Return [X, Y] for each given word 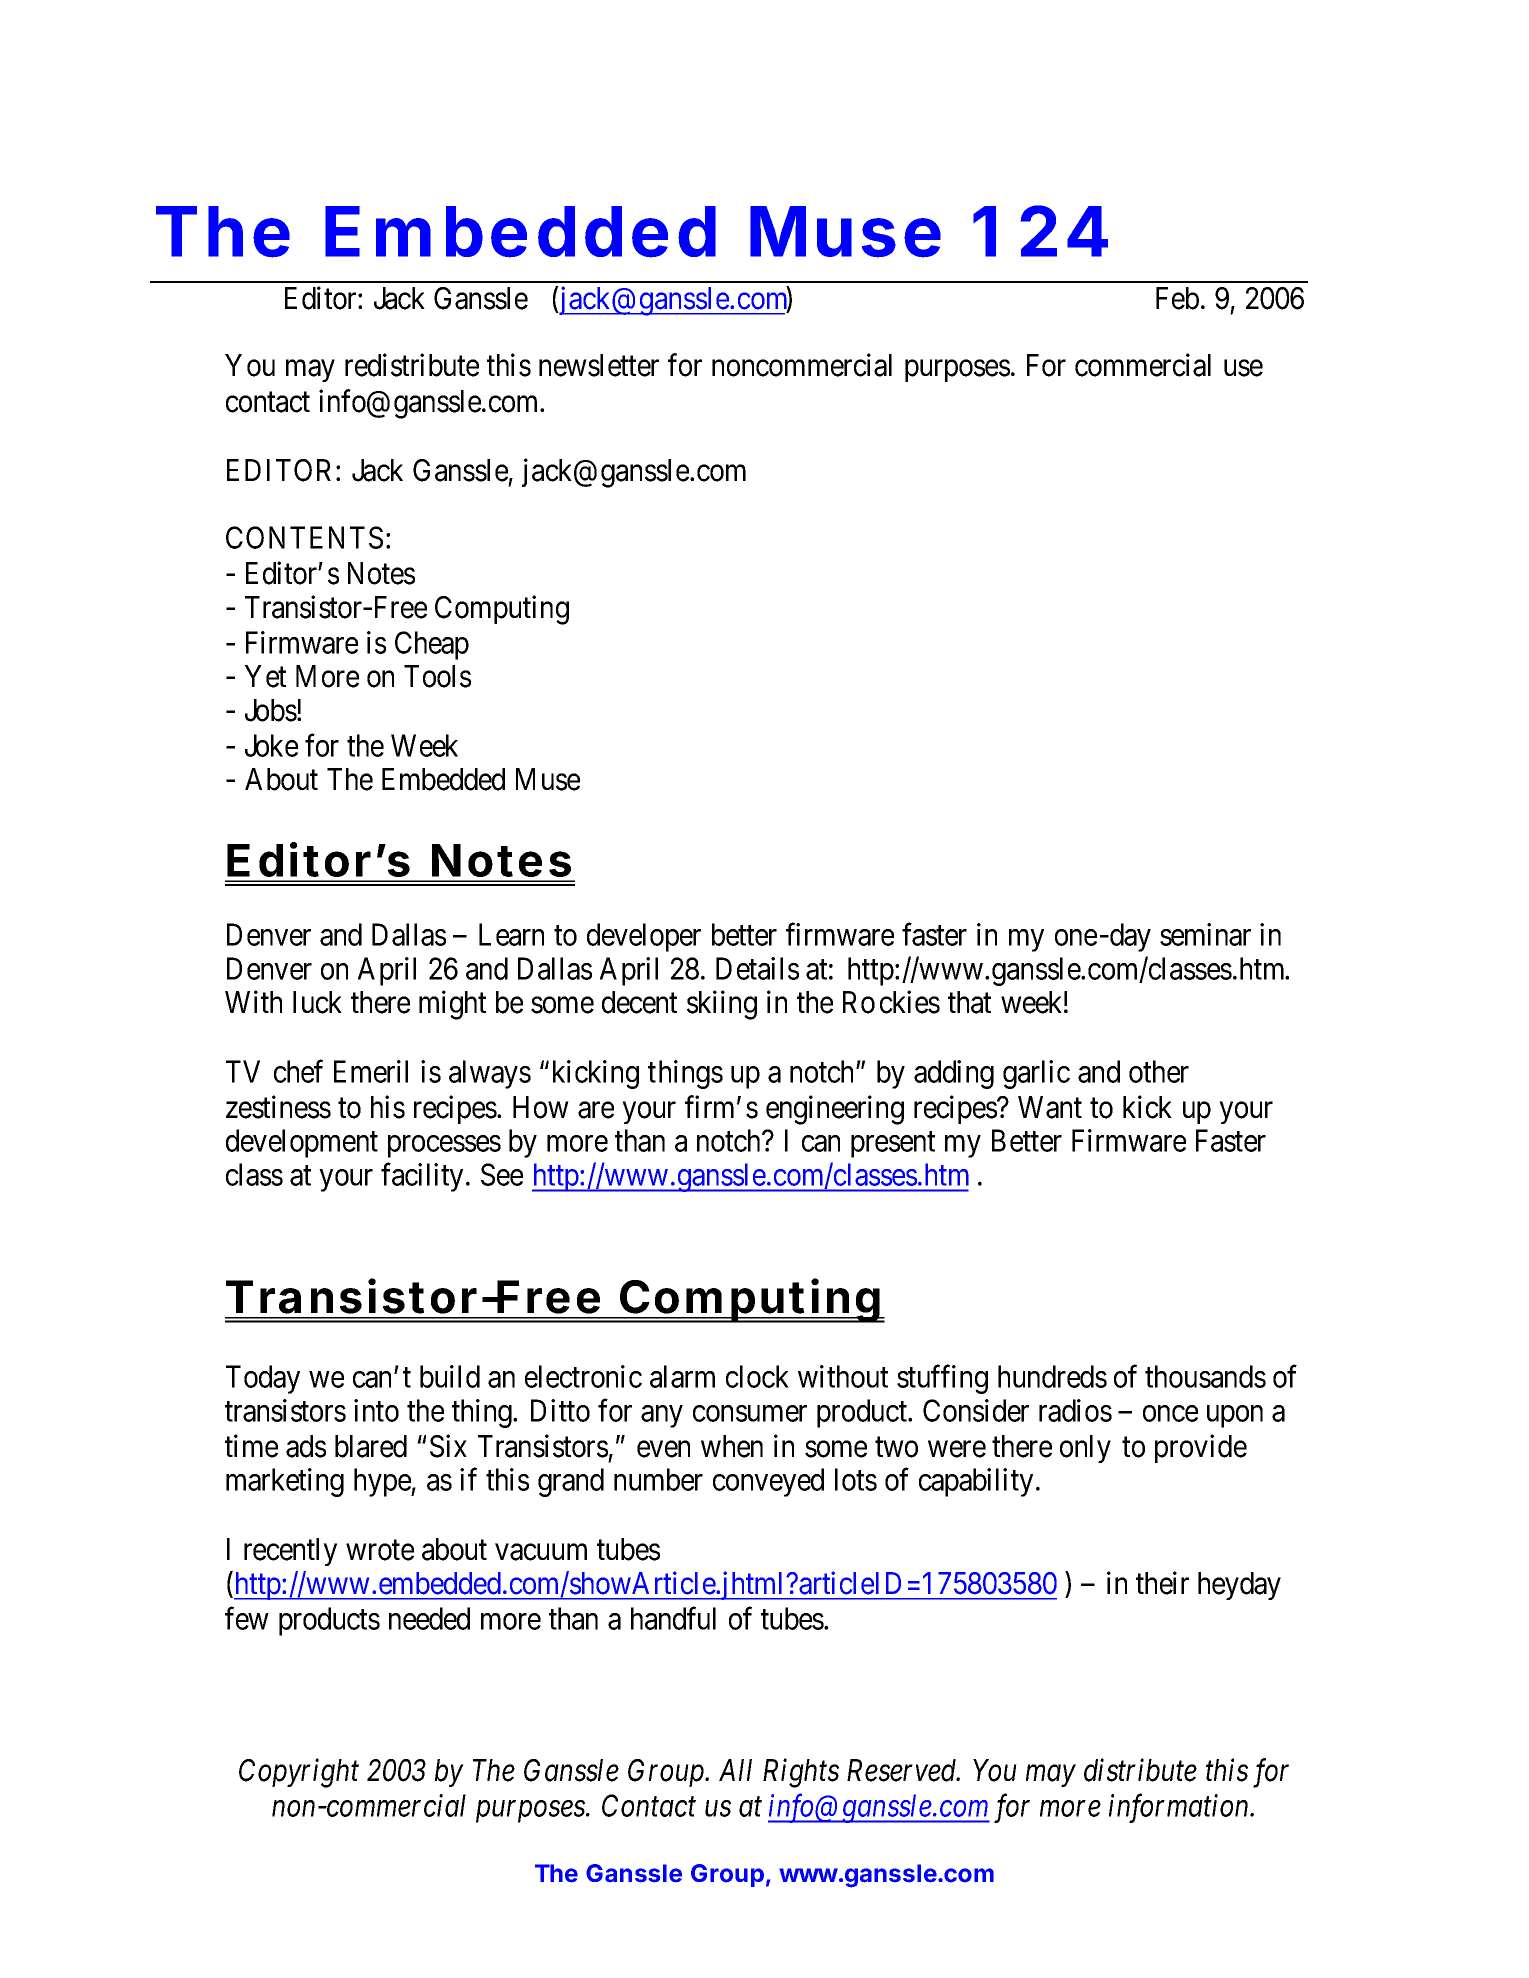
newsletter [599, 365]
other [1159, 1071]
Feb [1177, 298]
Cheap [432, 645]
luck [317, 1002]
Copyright [299, 1773]
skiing [722, 1005]
